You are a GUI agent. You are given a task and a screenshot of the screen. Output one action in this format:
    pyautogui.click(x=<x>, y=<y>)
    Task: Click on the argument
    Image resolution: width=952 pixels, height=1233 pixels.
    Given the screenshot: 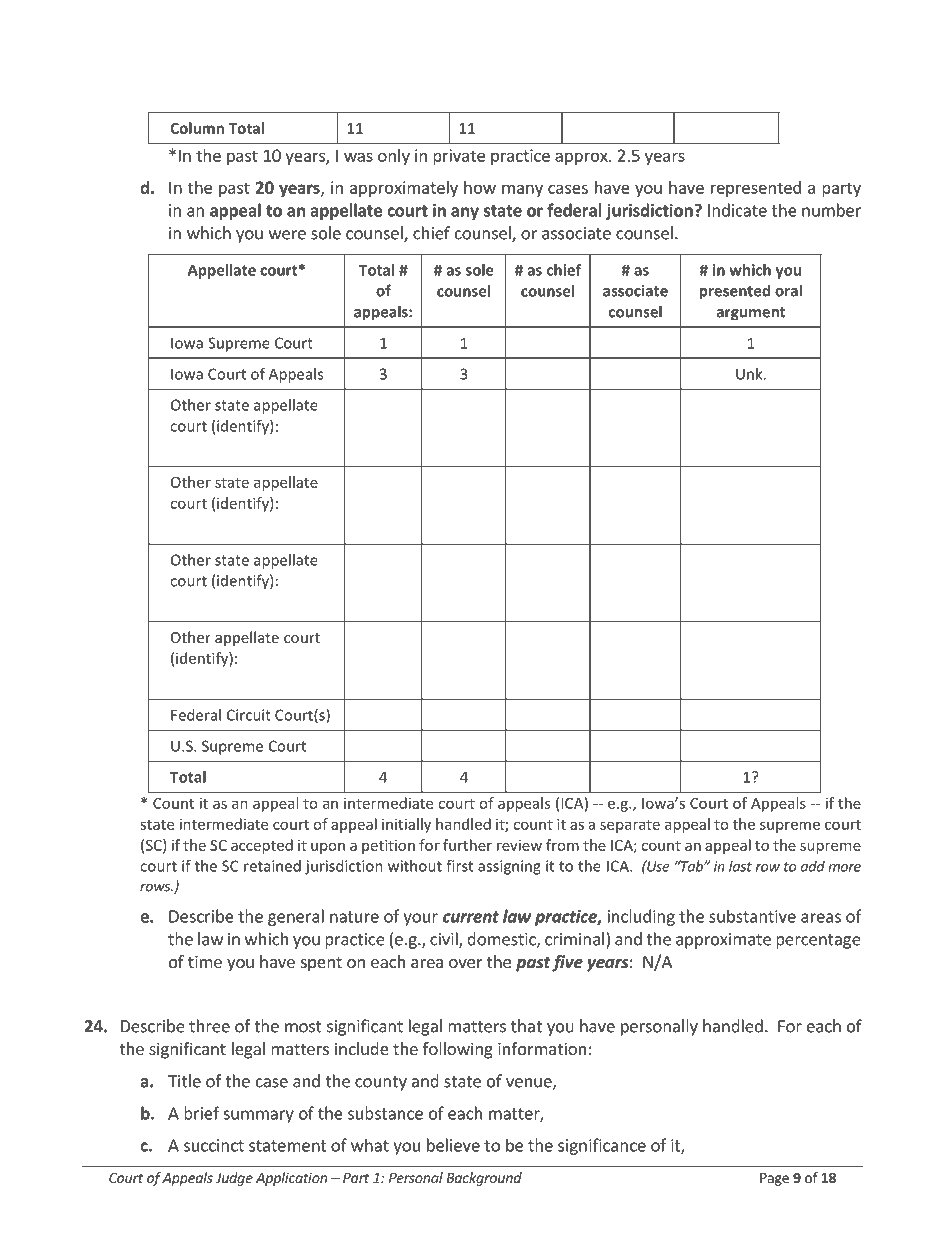 What is the action you would take?
    pyautogui.click(x=751, y=314)
